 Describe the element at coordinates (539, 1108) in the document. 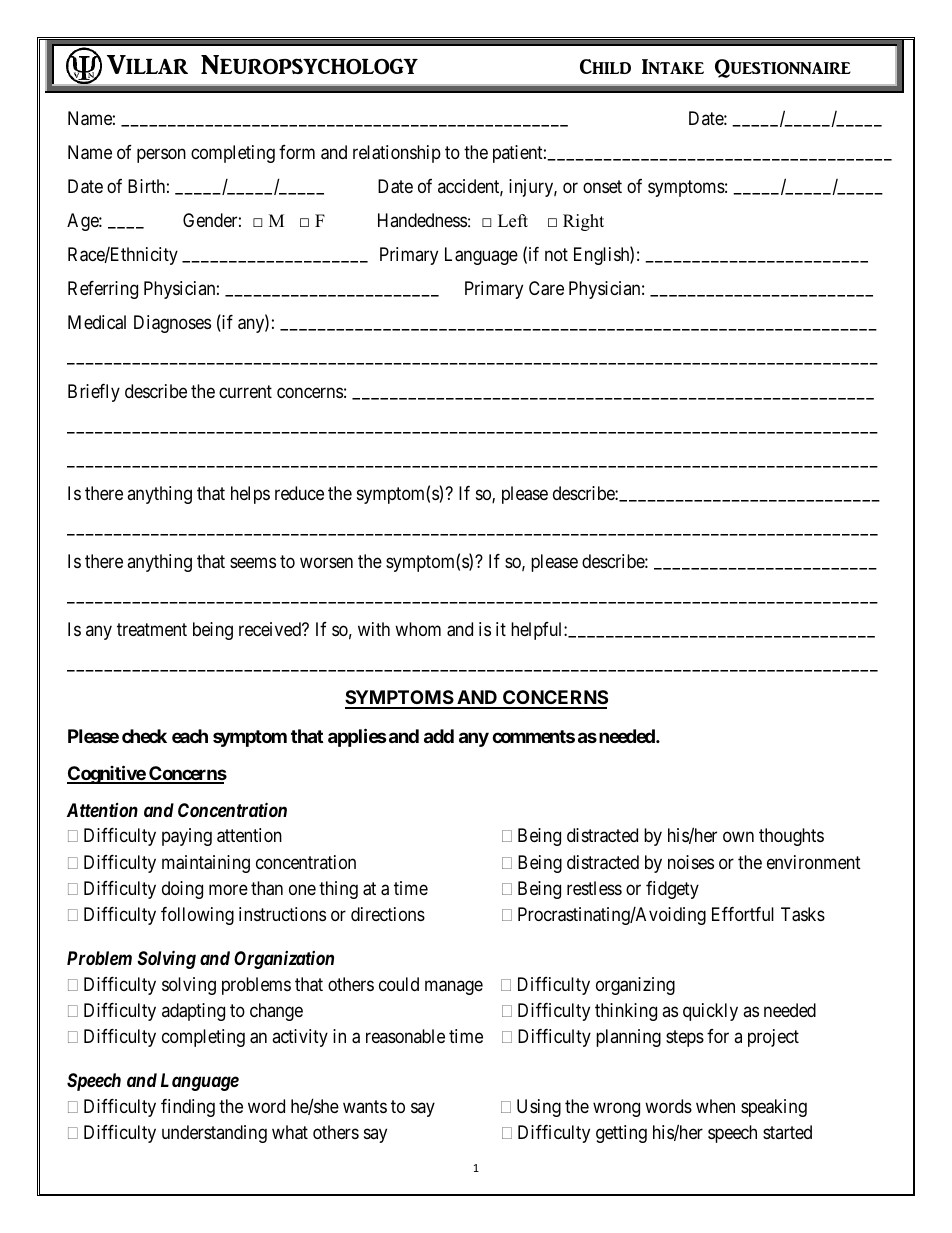

I see `Using` at that location.
